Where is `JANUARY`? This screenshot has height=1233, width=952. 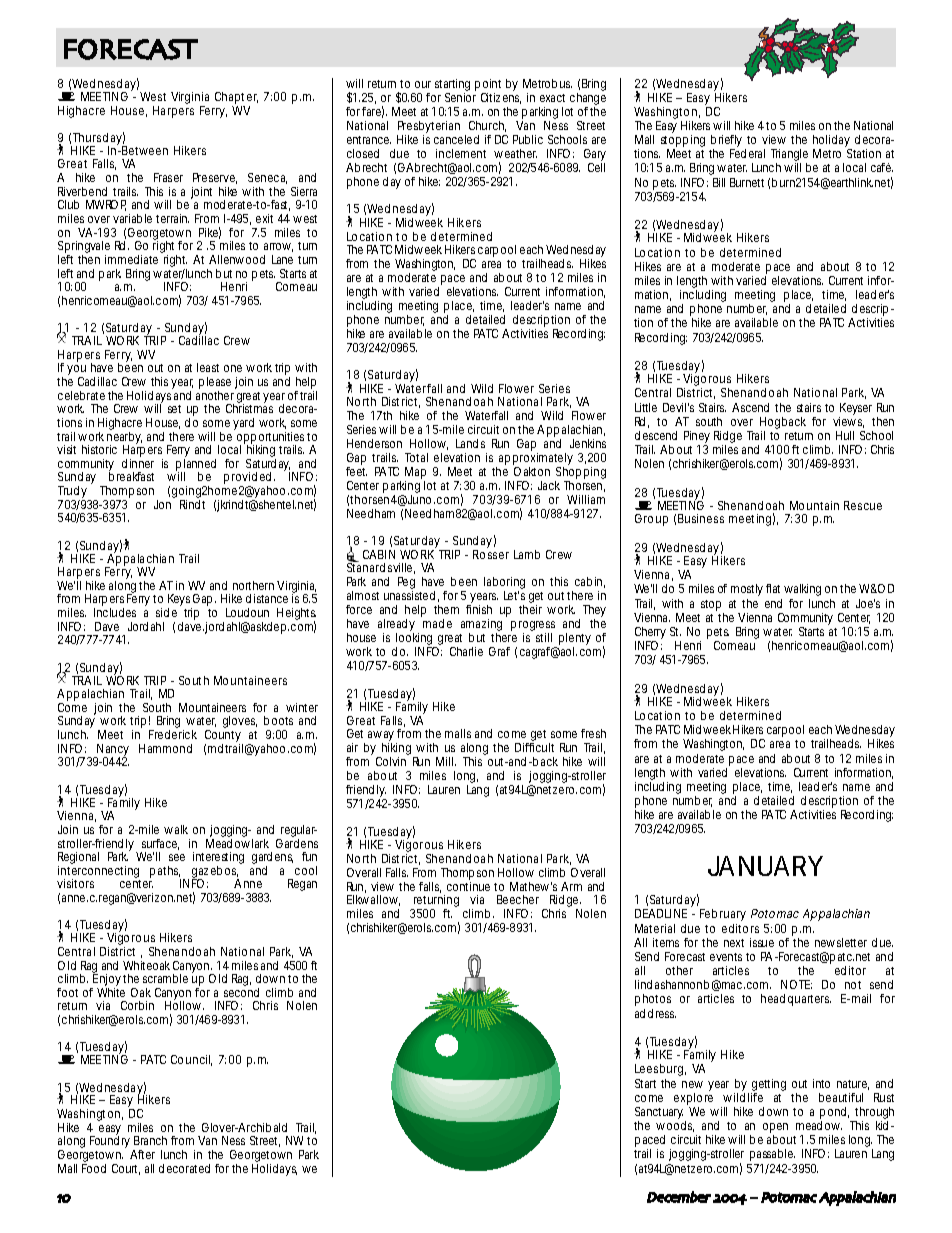 JANUARY is located at coordinates (765, 866).
